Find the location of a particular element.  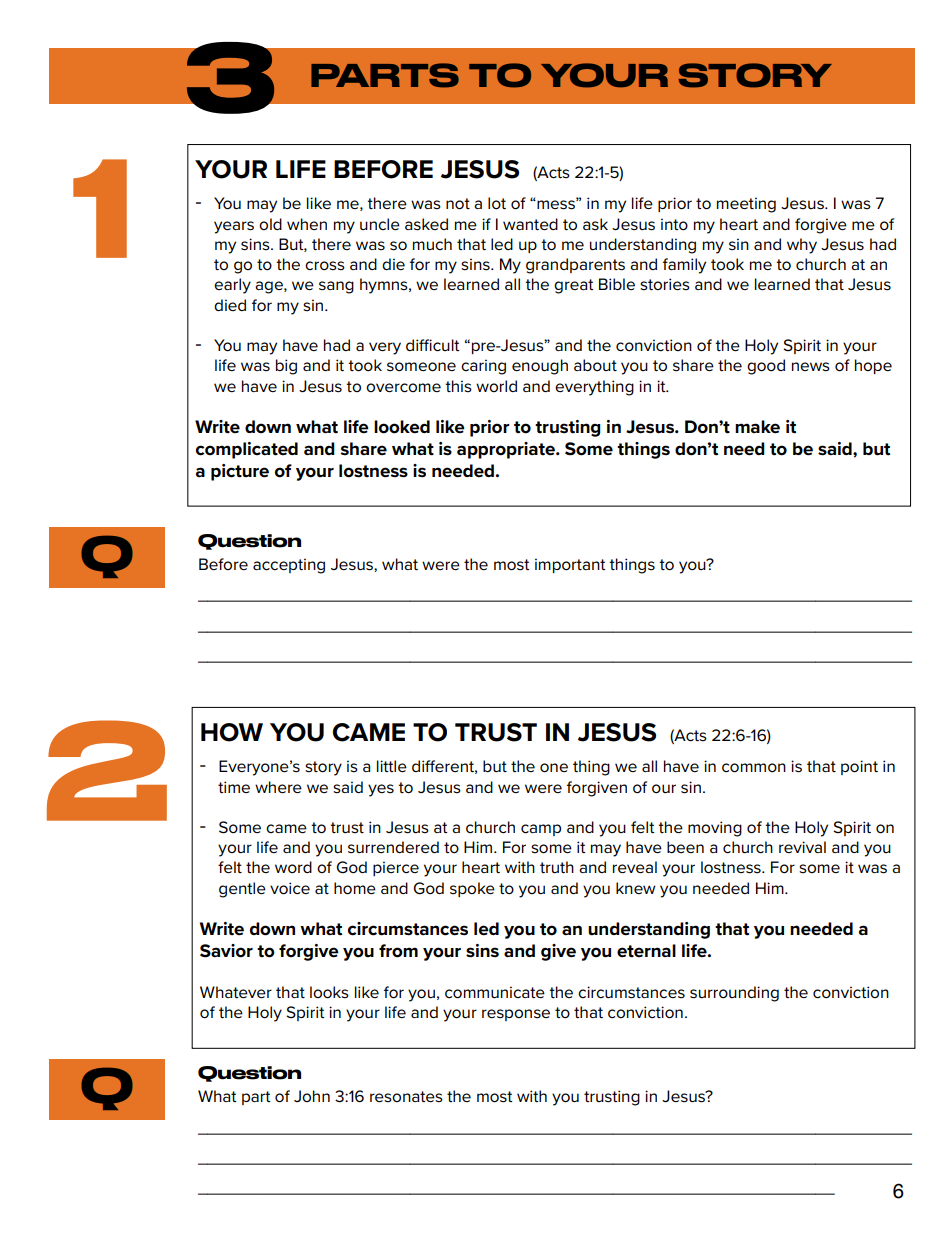

John is located at coordinates (312, 1096).
